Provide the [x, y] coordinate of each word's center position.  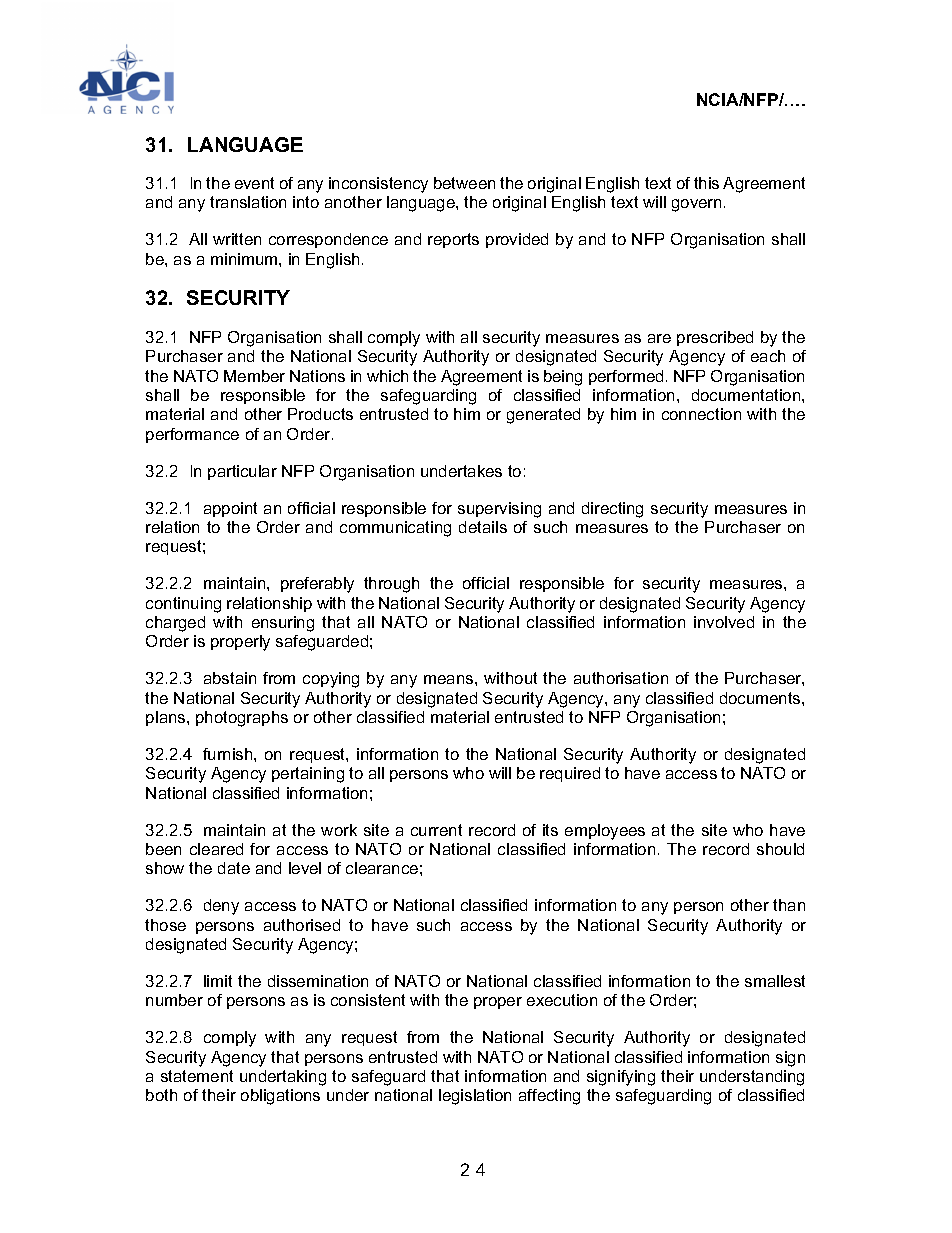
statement [197, 1076]
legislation [475, 1097]
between [464, 183]
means [450, 679]
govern [696, 205]
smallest [775, 981]
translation [248, 202]
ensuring [283, 624]
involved [724, 622]
